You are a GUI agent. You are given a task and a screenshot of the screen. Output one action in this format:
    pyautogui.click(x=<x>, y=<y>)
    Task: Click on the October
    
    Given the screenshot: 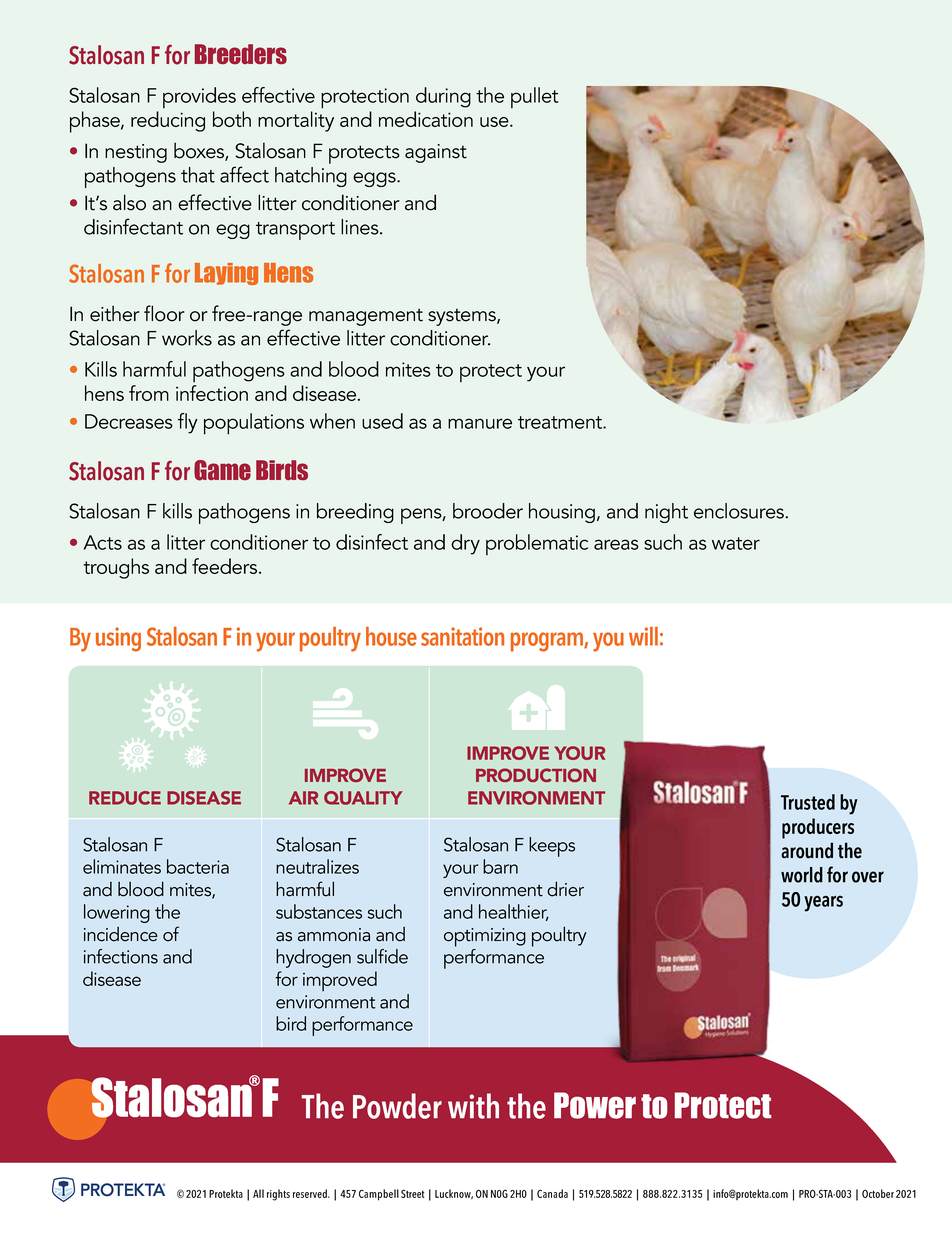 What is the action you would take?
    pyautogui.click(x=878, y=1193)
